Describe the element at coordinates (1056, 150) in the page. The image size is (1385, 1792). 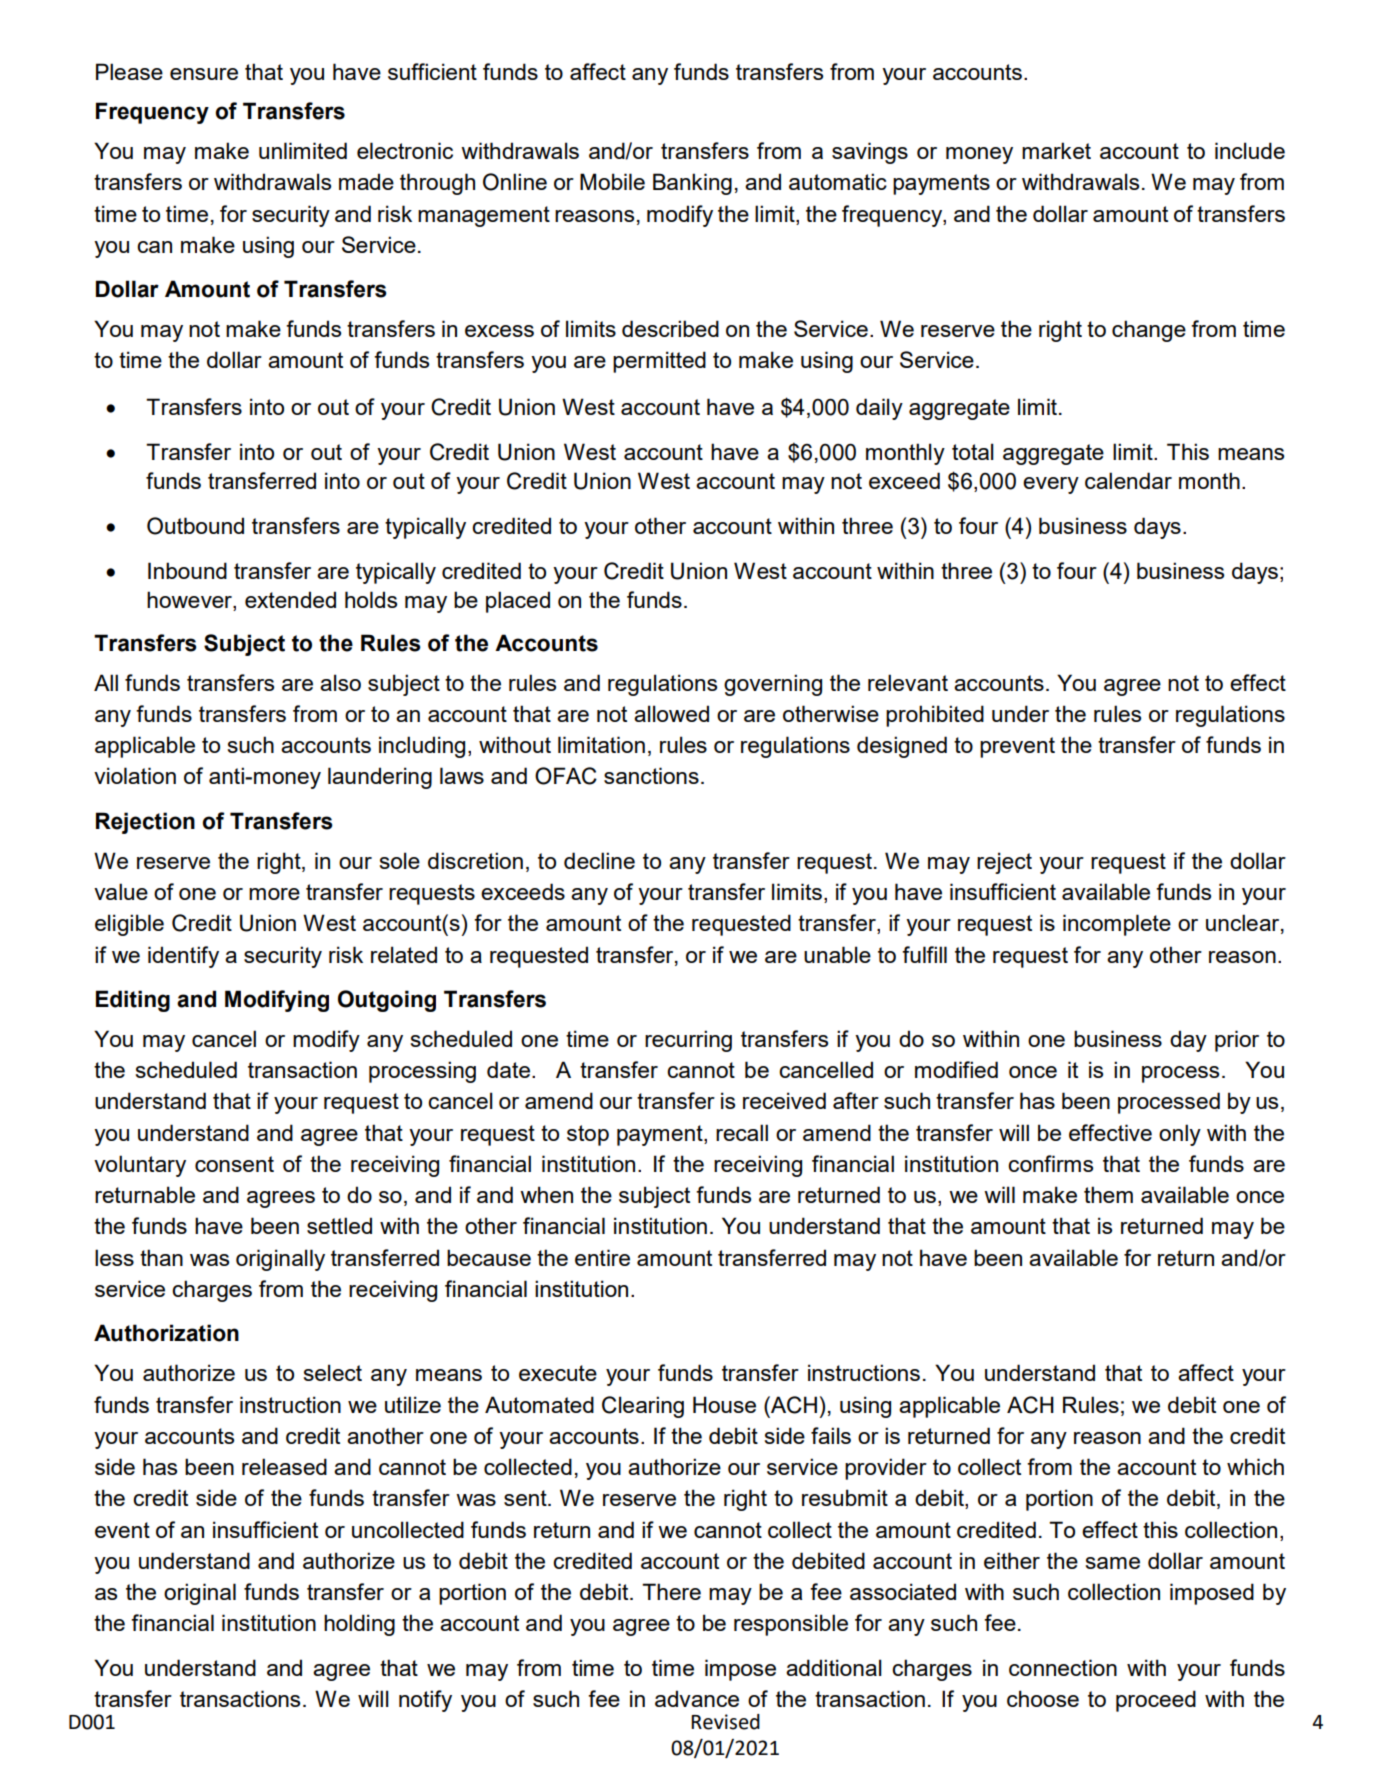
I see `market` at that location.
